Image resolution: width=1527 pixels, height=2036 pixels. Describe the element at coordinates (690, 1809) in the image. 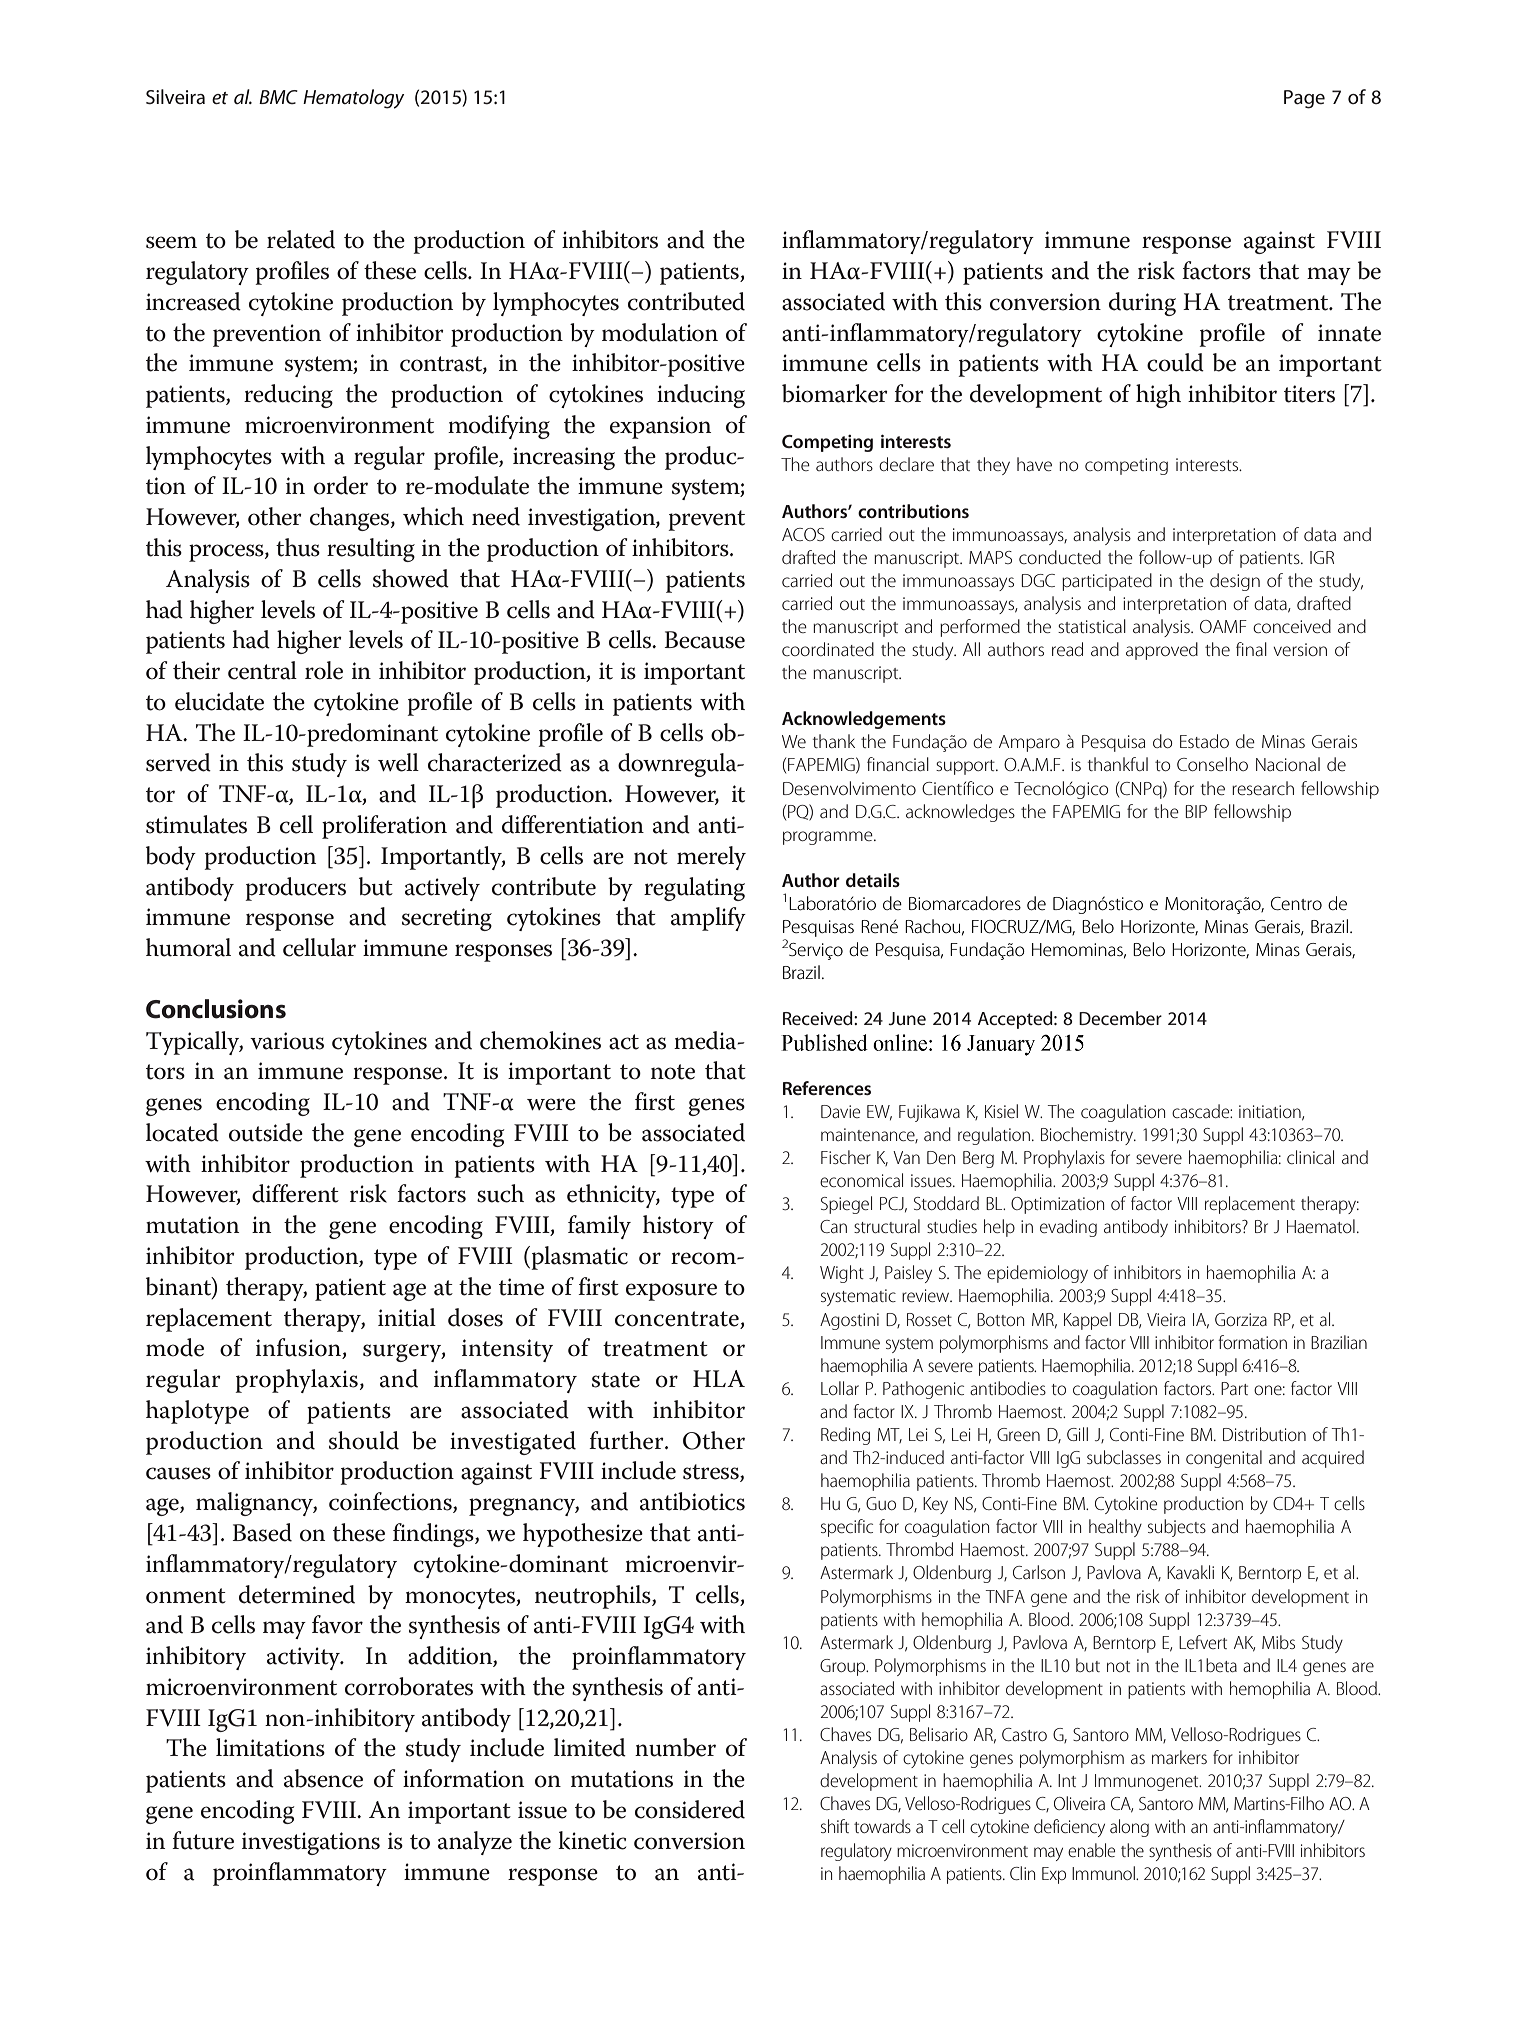

I see `considered` at that location.
